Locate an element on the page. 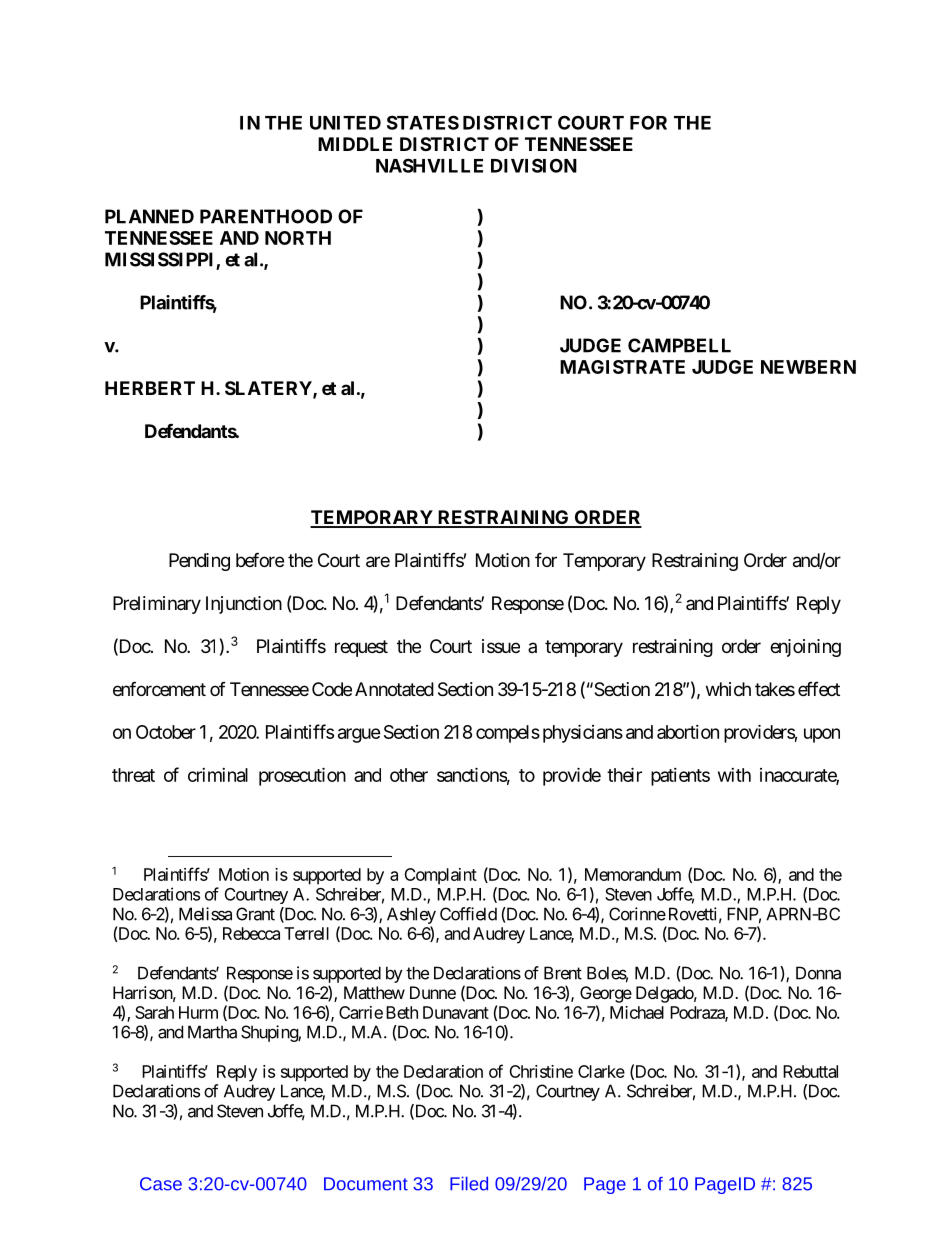 Image resolution: width=952 pixels, height=1233 pixels. PARENTHOOD is located at coordinates (266, 216).
